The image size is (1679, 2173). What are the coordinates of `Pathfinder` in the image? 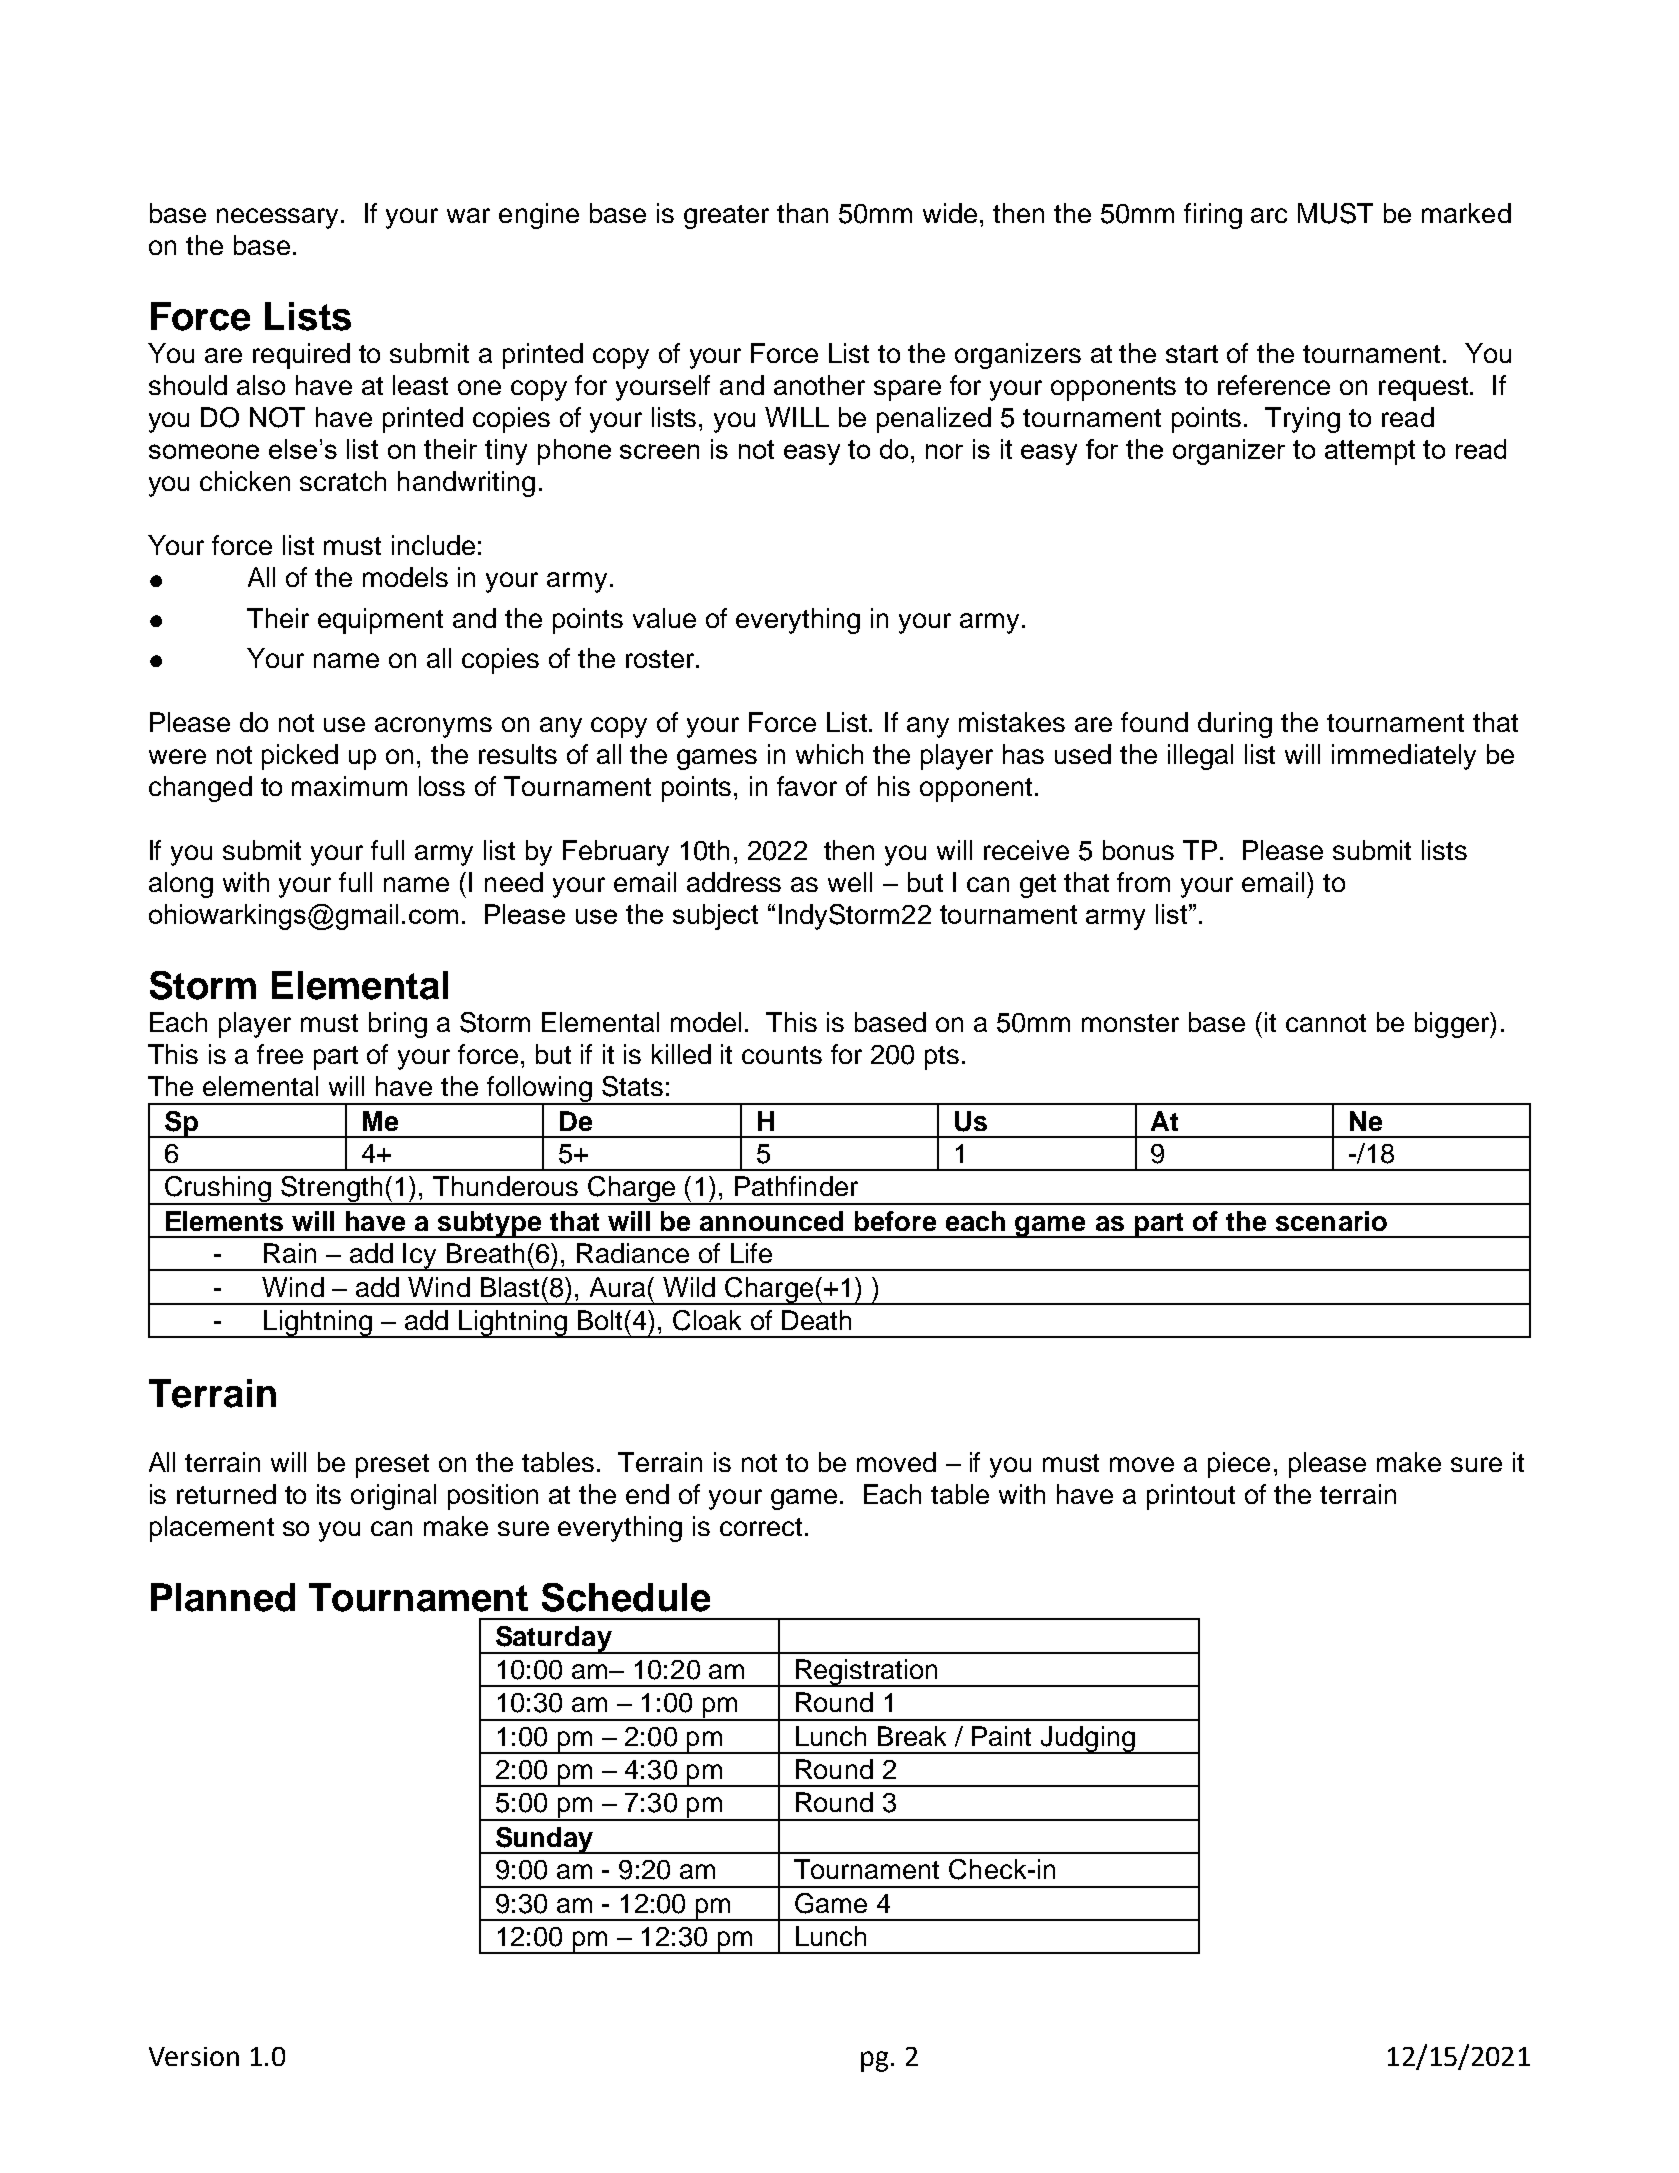 It's located at (796, 1186).
